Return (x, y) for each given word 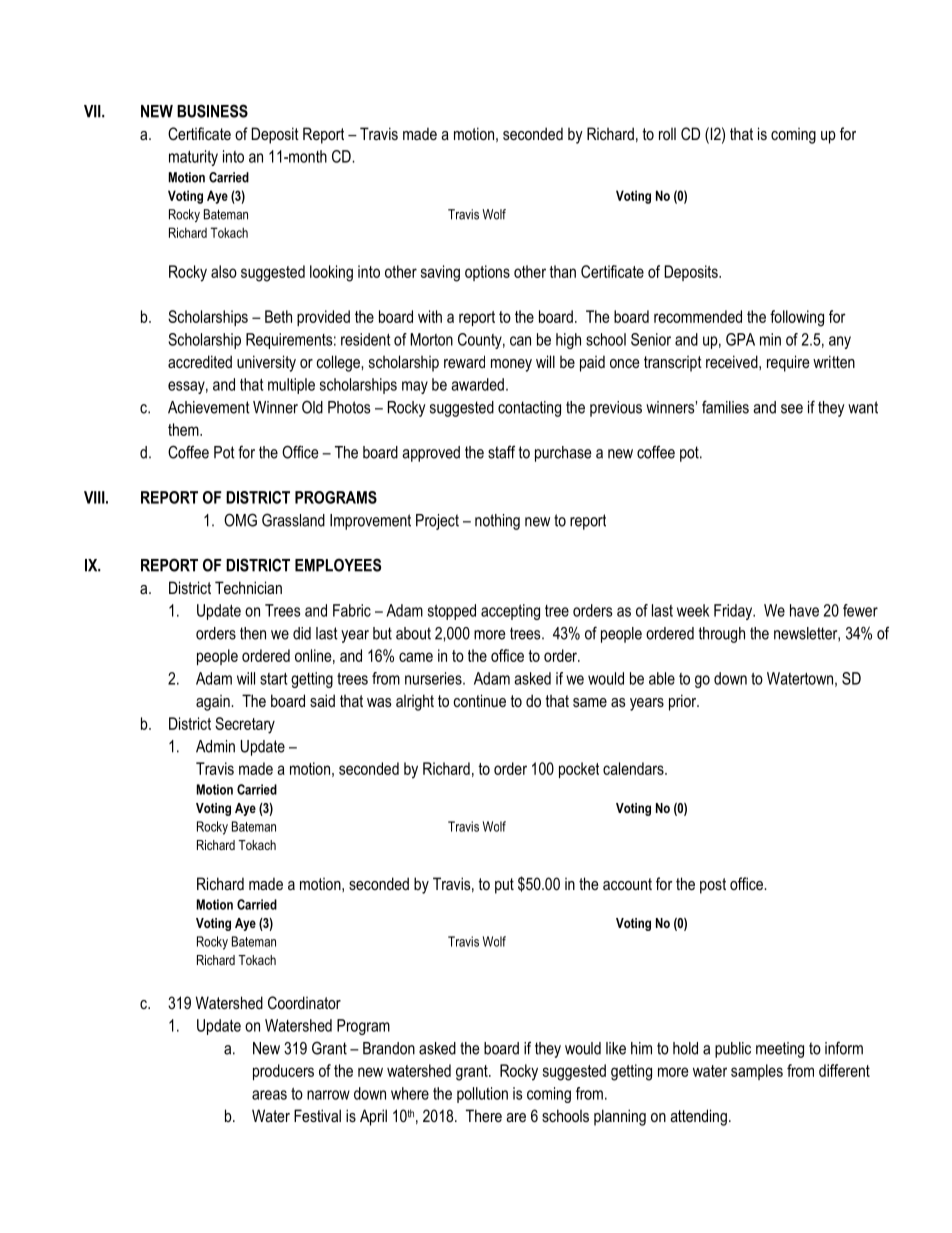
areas (269, 1095)
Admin (215, 746)
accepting (510, 612)
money (511, 365)
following (797, 318)
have (804, 610)
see (792, 409)
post (713, 886)
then (253, 633)
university (266, 363)
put (504, 886)
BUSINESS (212, 111)
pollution (482, 1095)
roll (667, 134)
